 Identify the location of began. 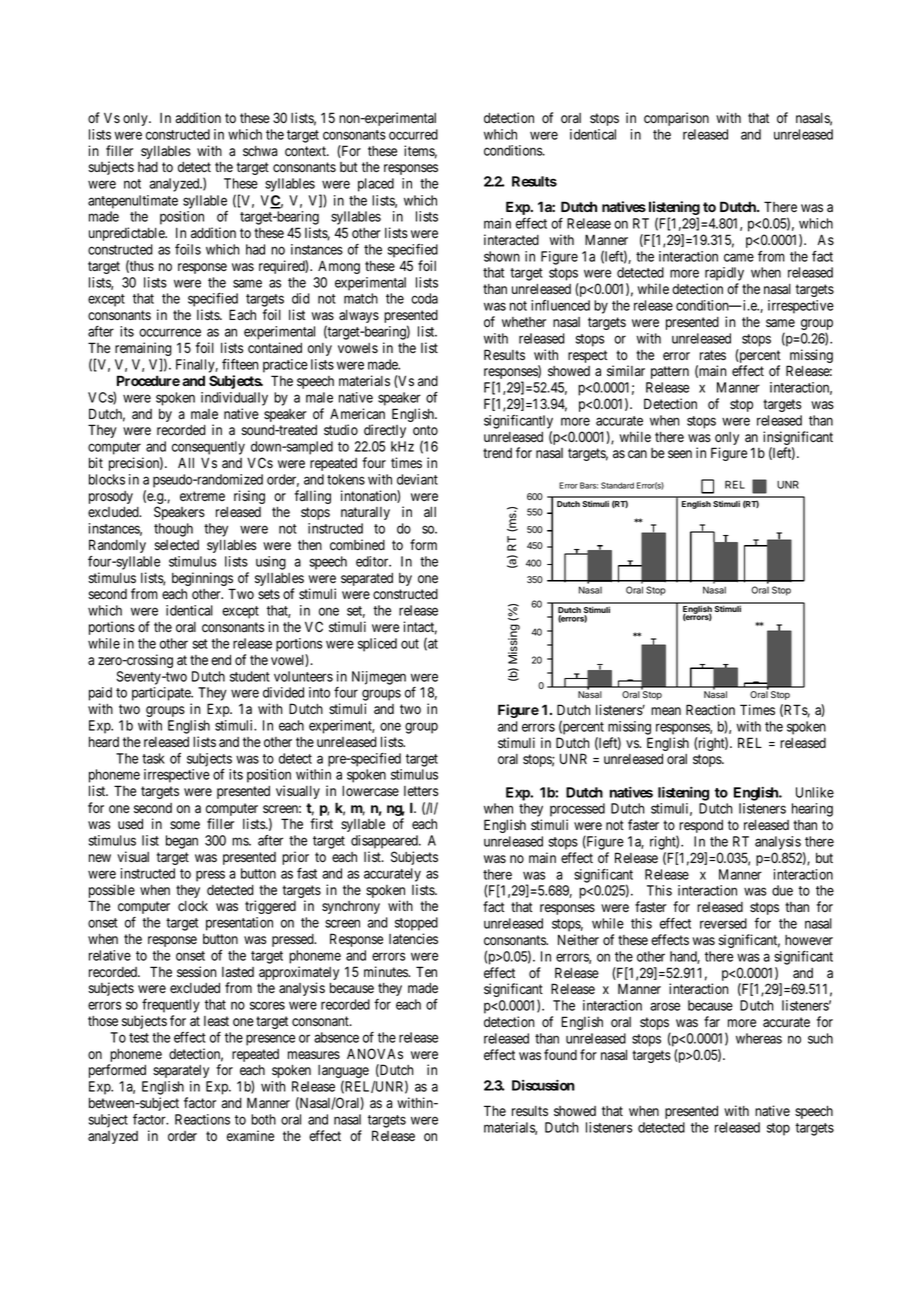
(182, 842).
